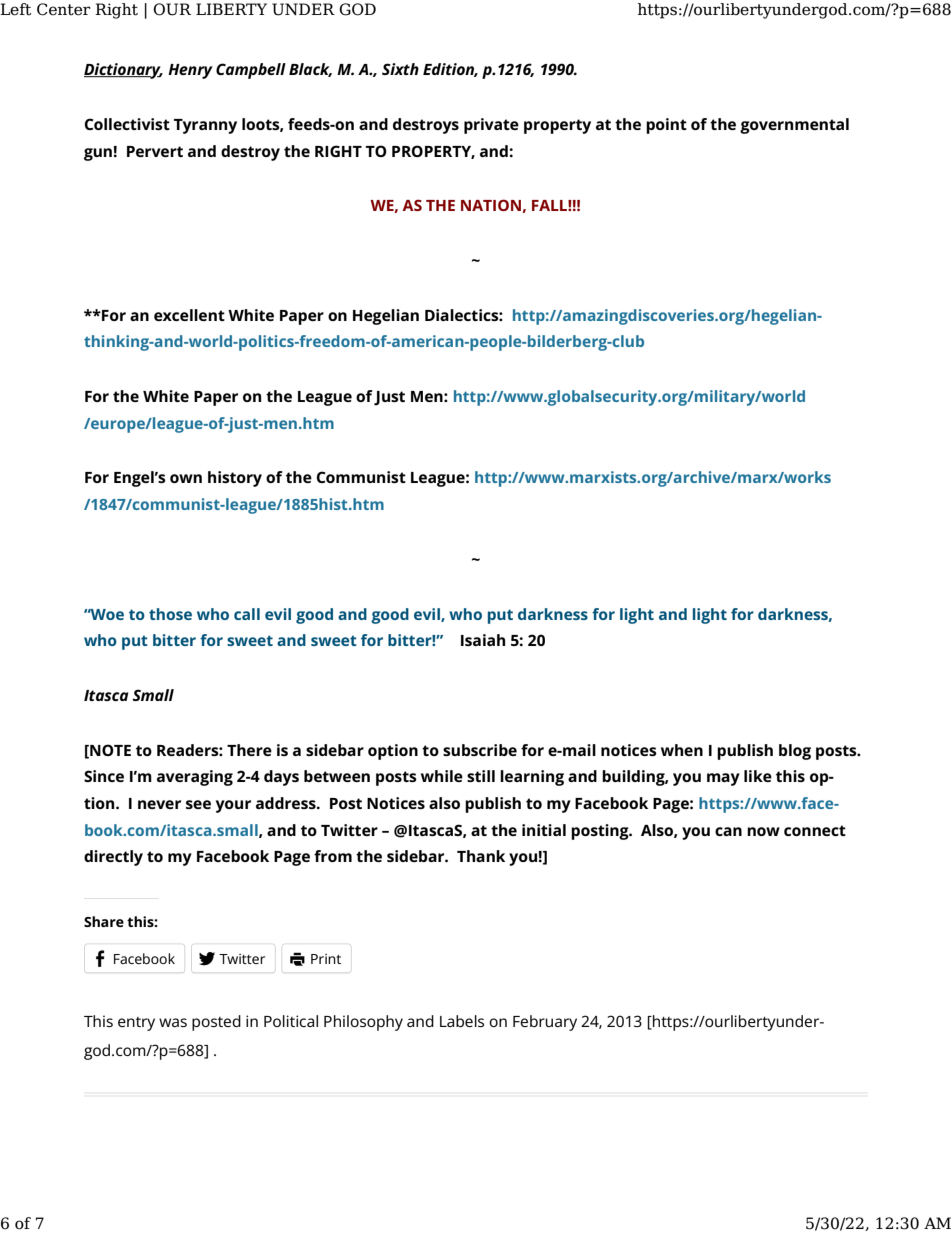 Image resolution: width=952 pixels, height=1233 pixels. What do you see at coordinates (189, 315) in the screenshot?
I see `excellent` at bounding box center [189, 315].
